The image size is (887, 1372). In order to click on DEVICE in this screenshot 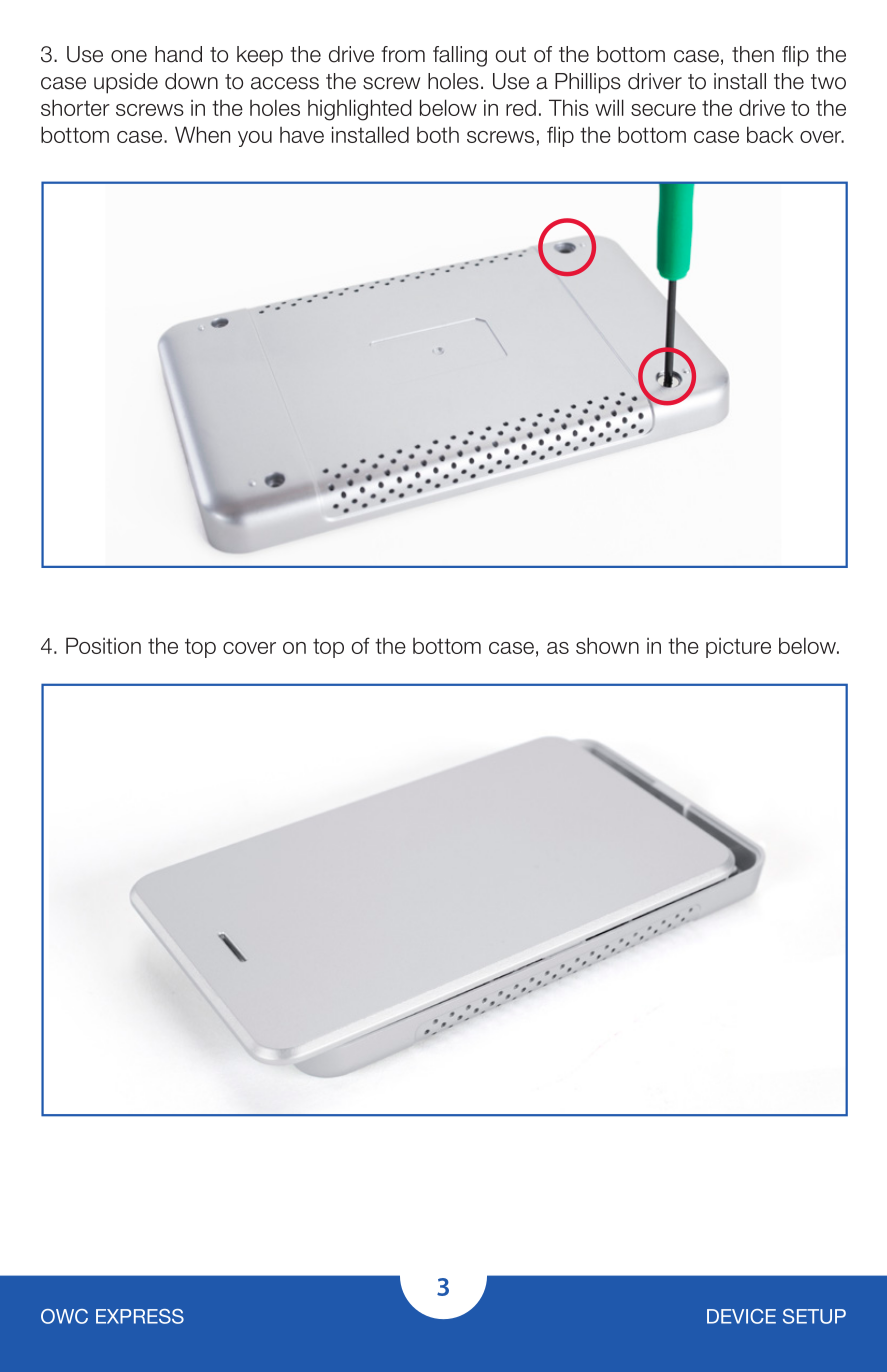, I will do `click(741, 1316)`.
